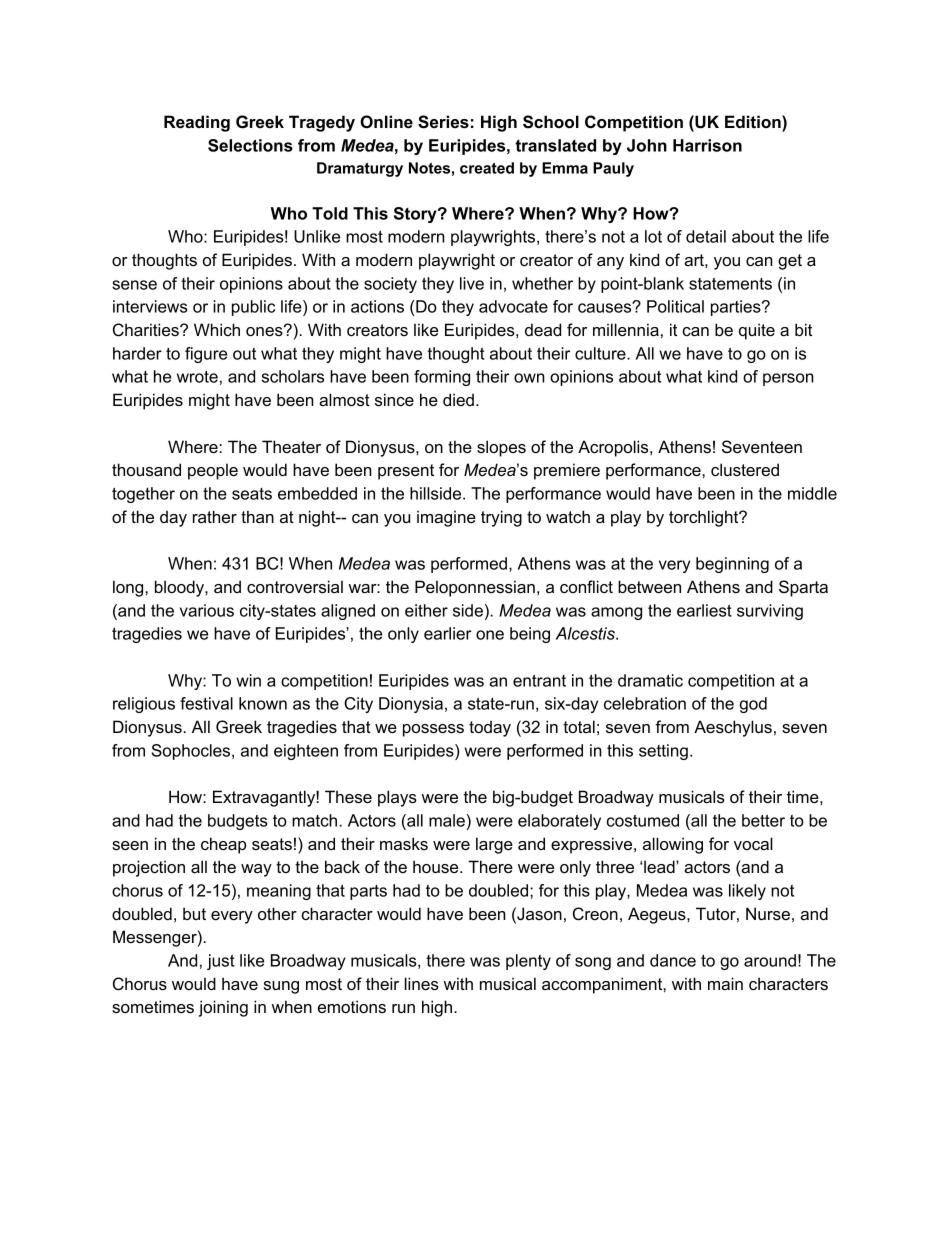 Image resolution: width=952 pixels, height=1233 pixels. What do you see at coordinates (707, 145) in the document?
I see `Harrison` at bounding box center [707, 145].
